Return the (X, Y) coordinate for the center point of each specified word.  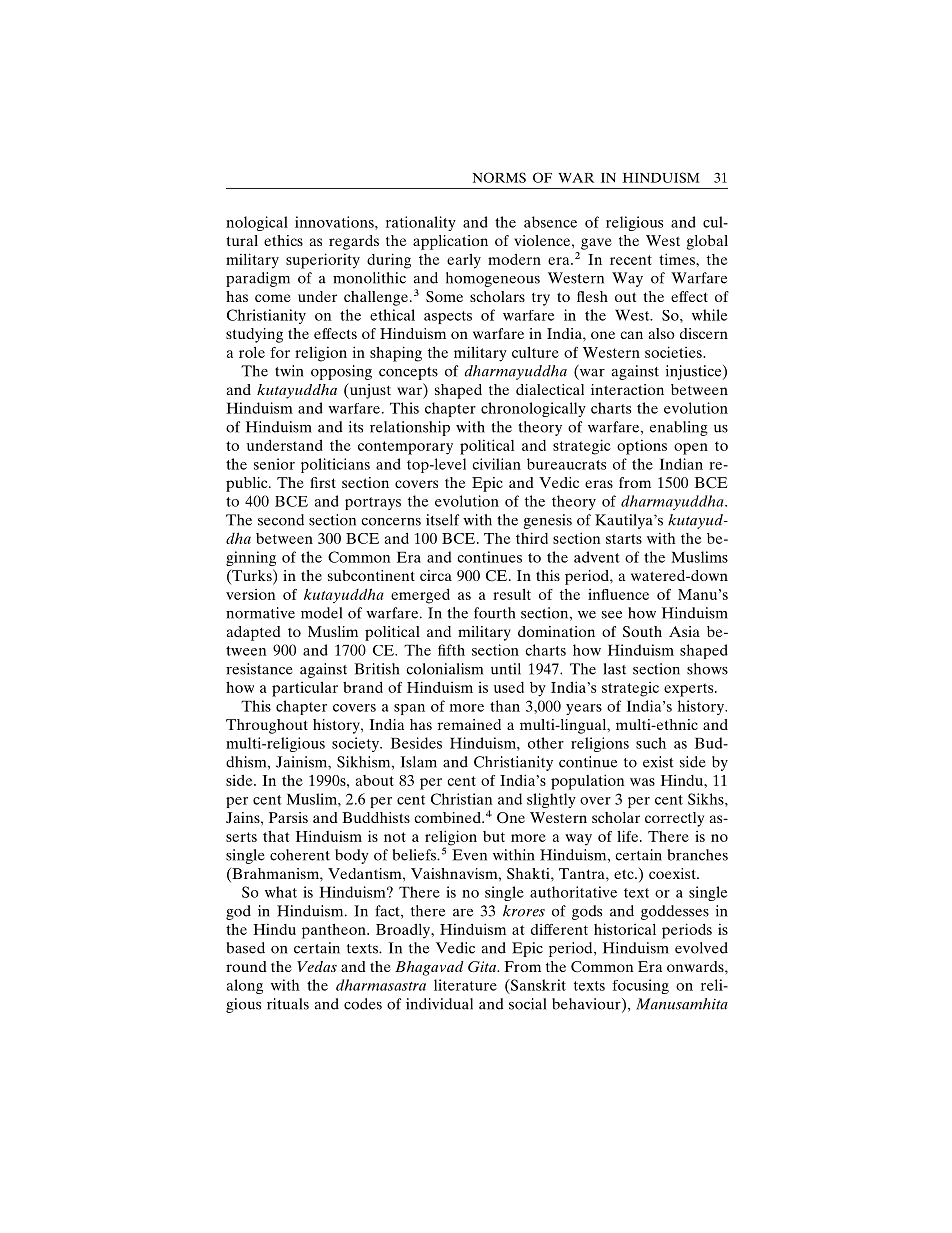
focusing (640, 986)
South (642, 631)
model (321, 613)
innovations (335, 222)
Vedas (317, 966)
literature (465, 985)
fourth (495, 613)
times (678, 259)
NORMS (499, 177)
